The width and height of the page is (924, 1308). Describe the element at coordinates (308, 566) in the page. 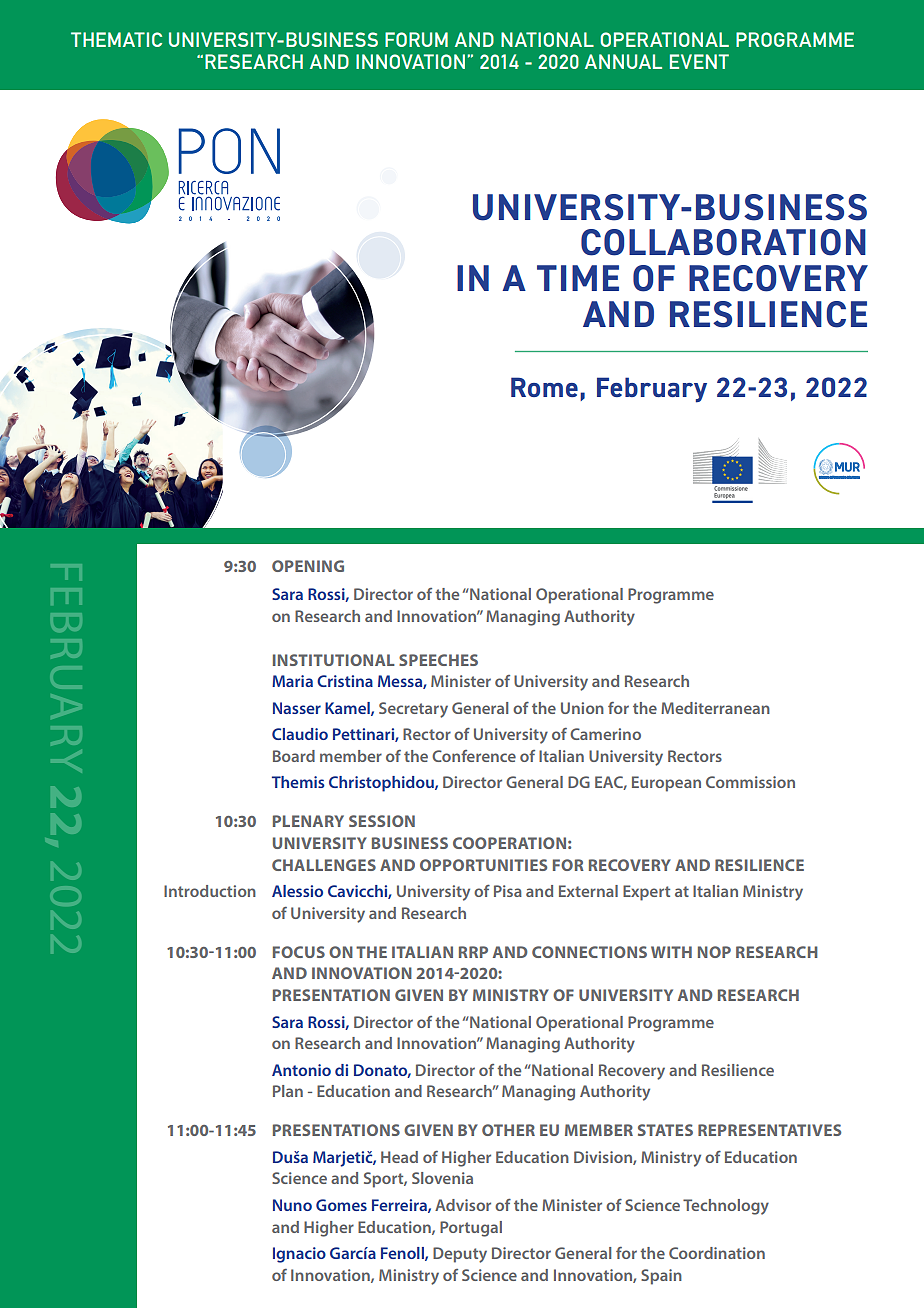

I see `OPENING` at that location.
